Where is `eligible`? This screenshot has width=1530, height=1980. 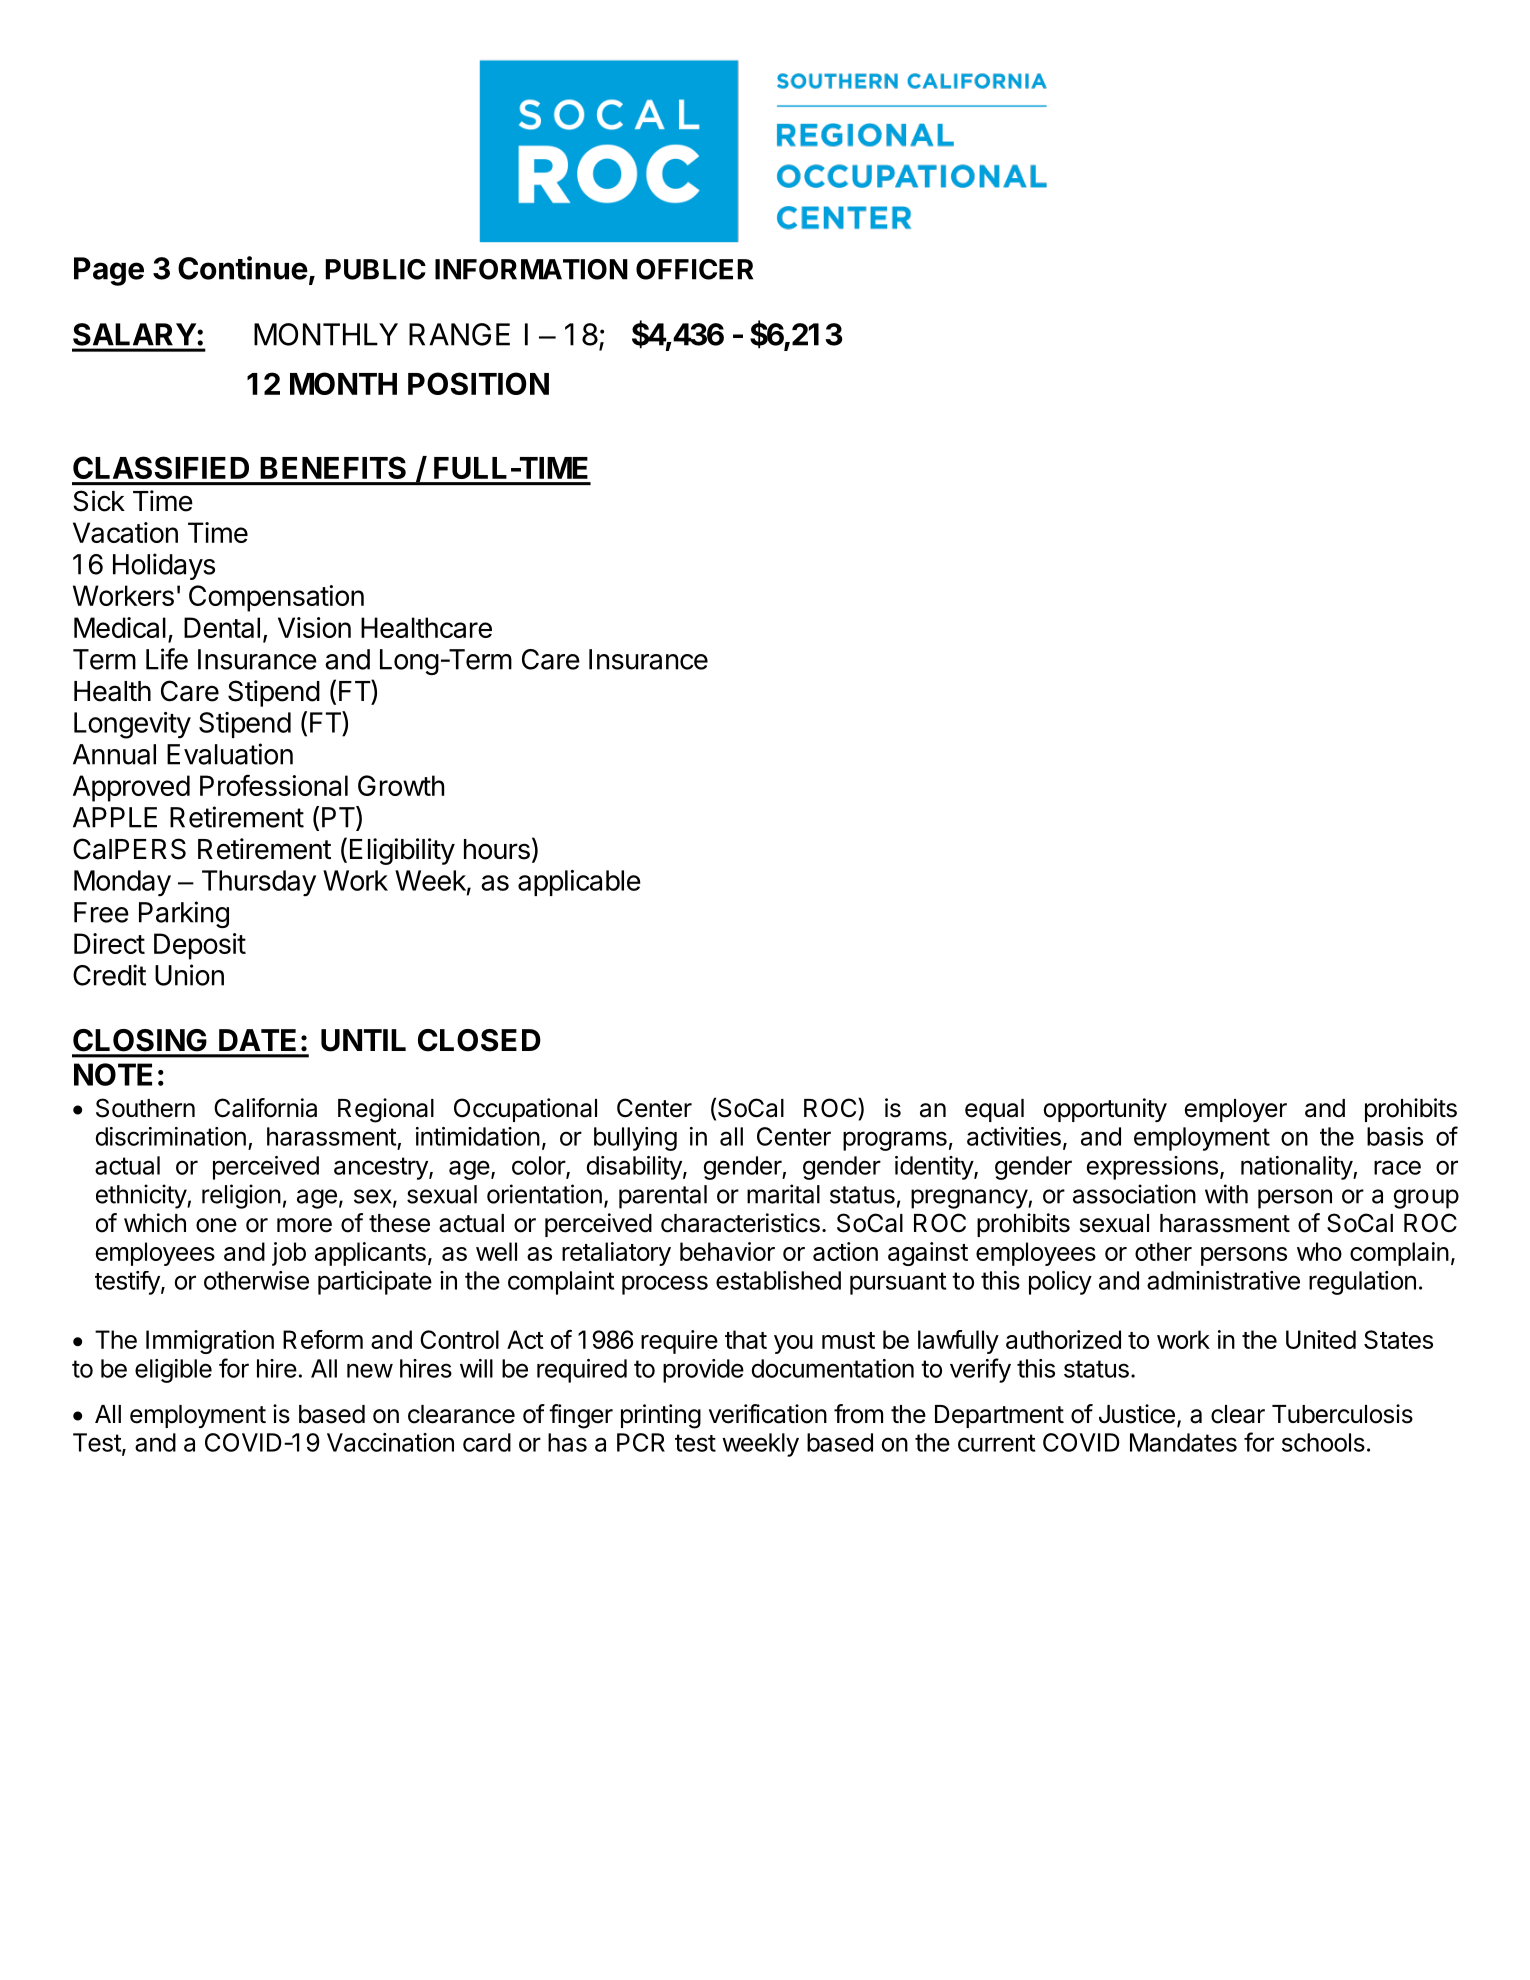
eligible is located at coordinates (173, 1371).
